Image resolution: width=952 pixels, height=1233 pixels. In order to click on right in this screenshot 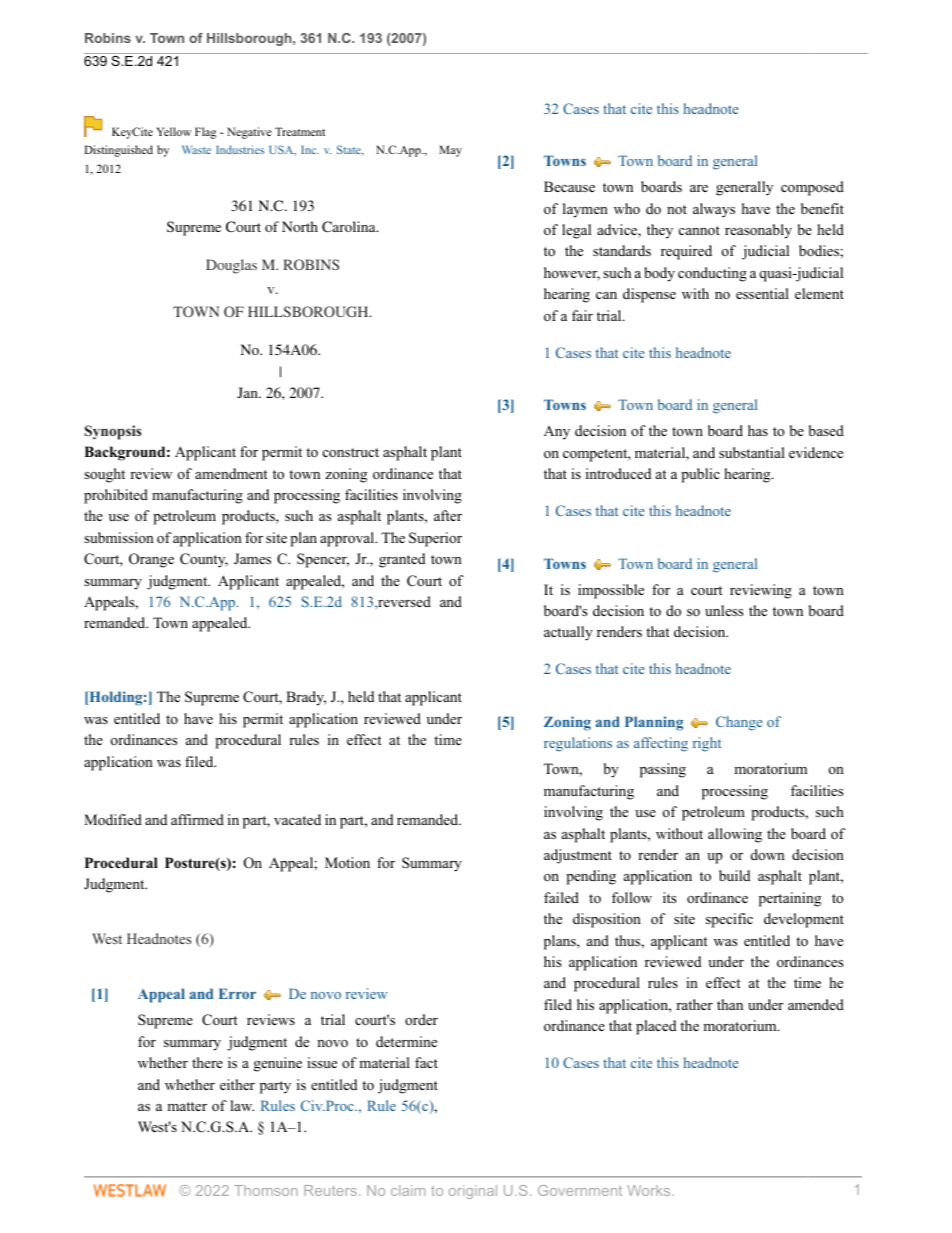, I will do `click(707, 744)`.
